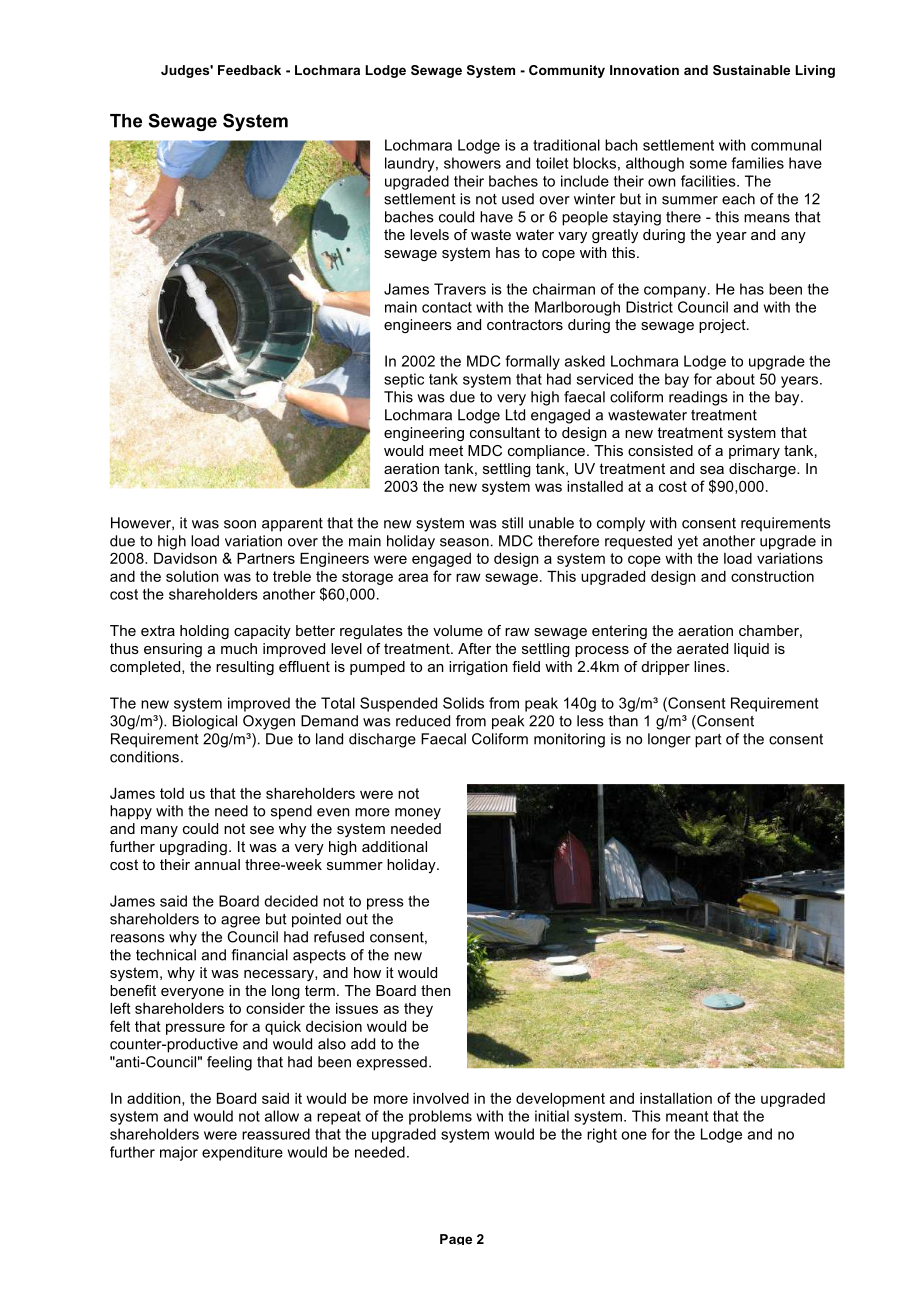  Describe the element at coordinates (204, 632) in the document. I see `holding` at that location.
